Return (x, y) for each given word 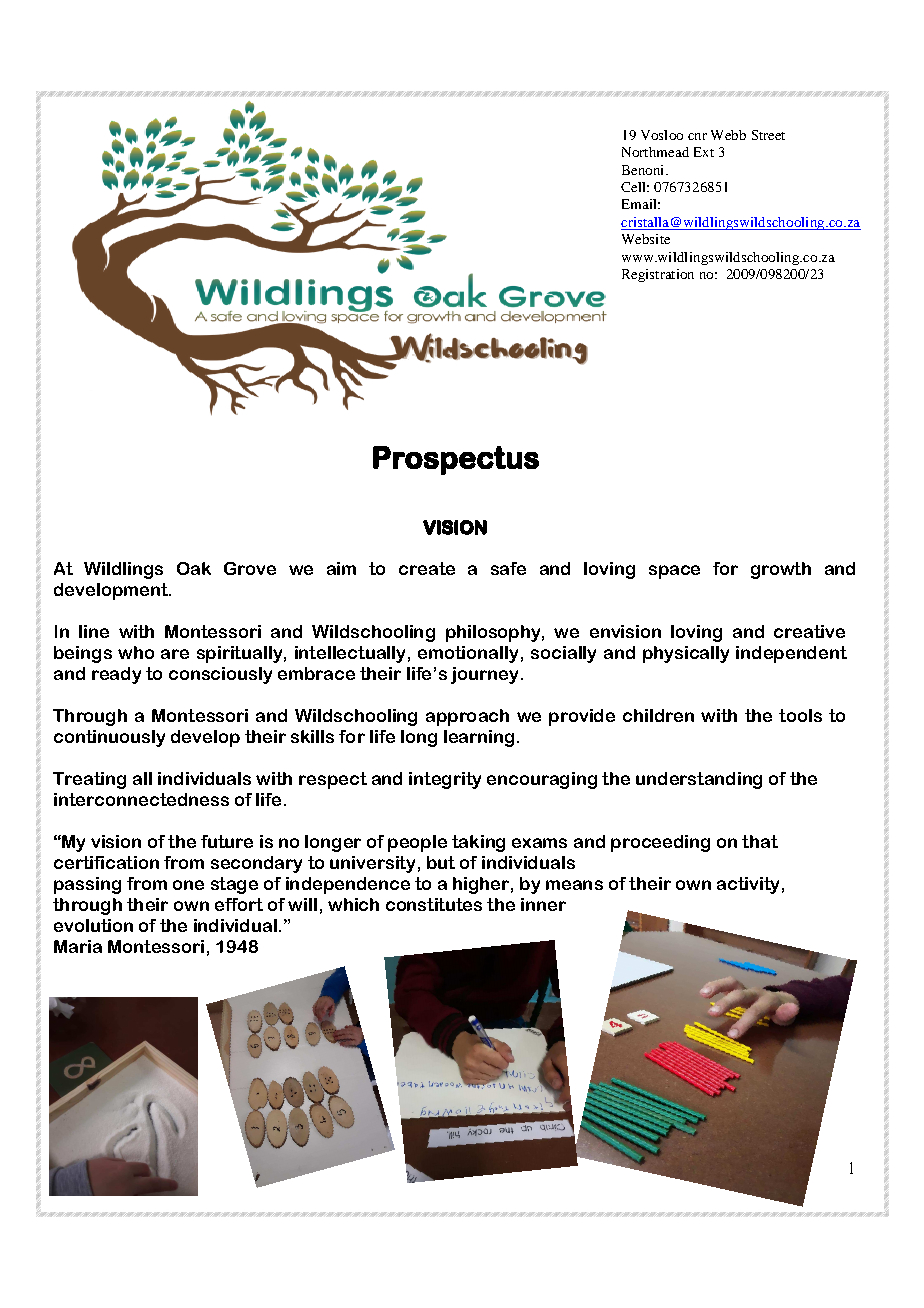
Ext (704, 152)
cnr (697, 136)
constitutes (434, 904)
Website (646, 239)
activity (748, 885)
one (188, 885)
